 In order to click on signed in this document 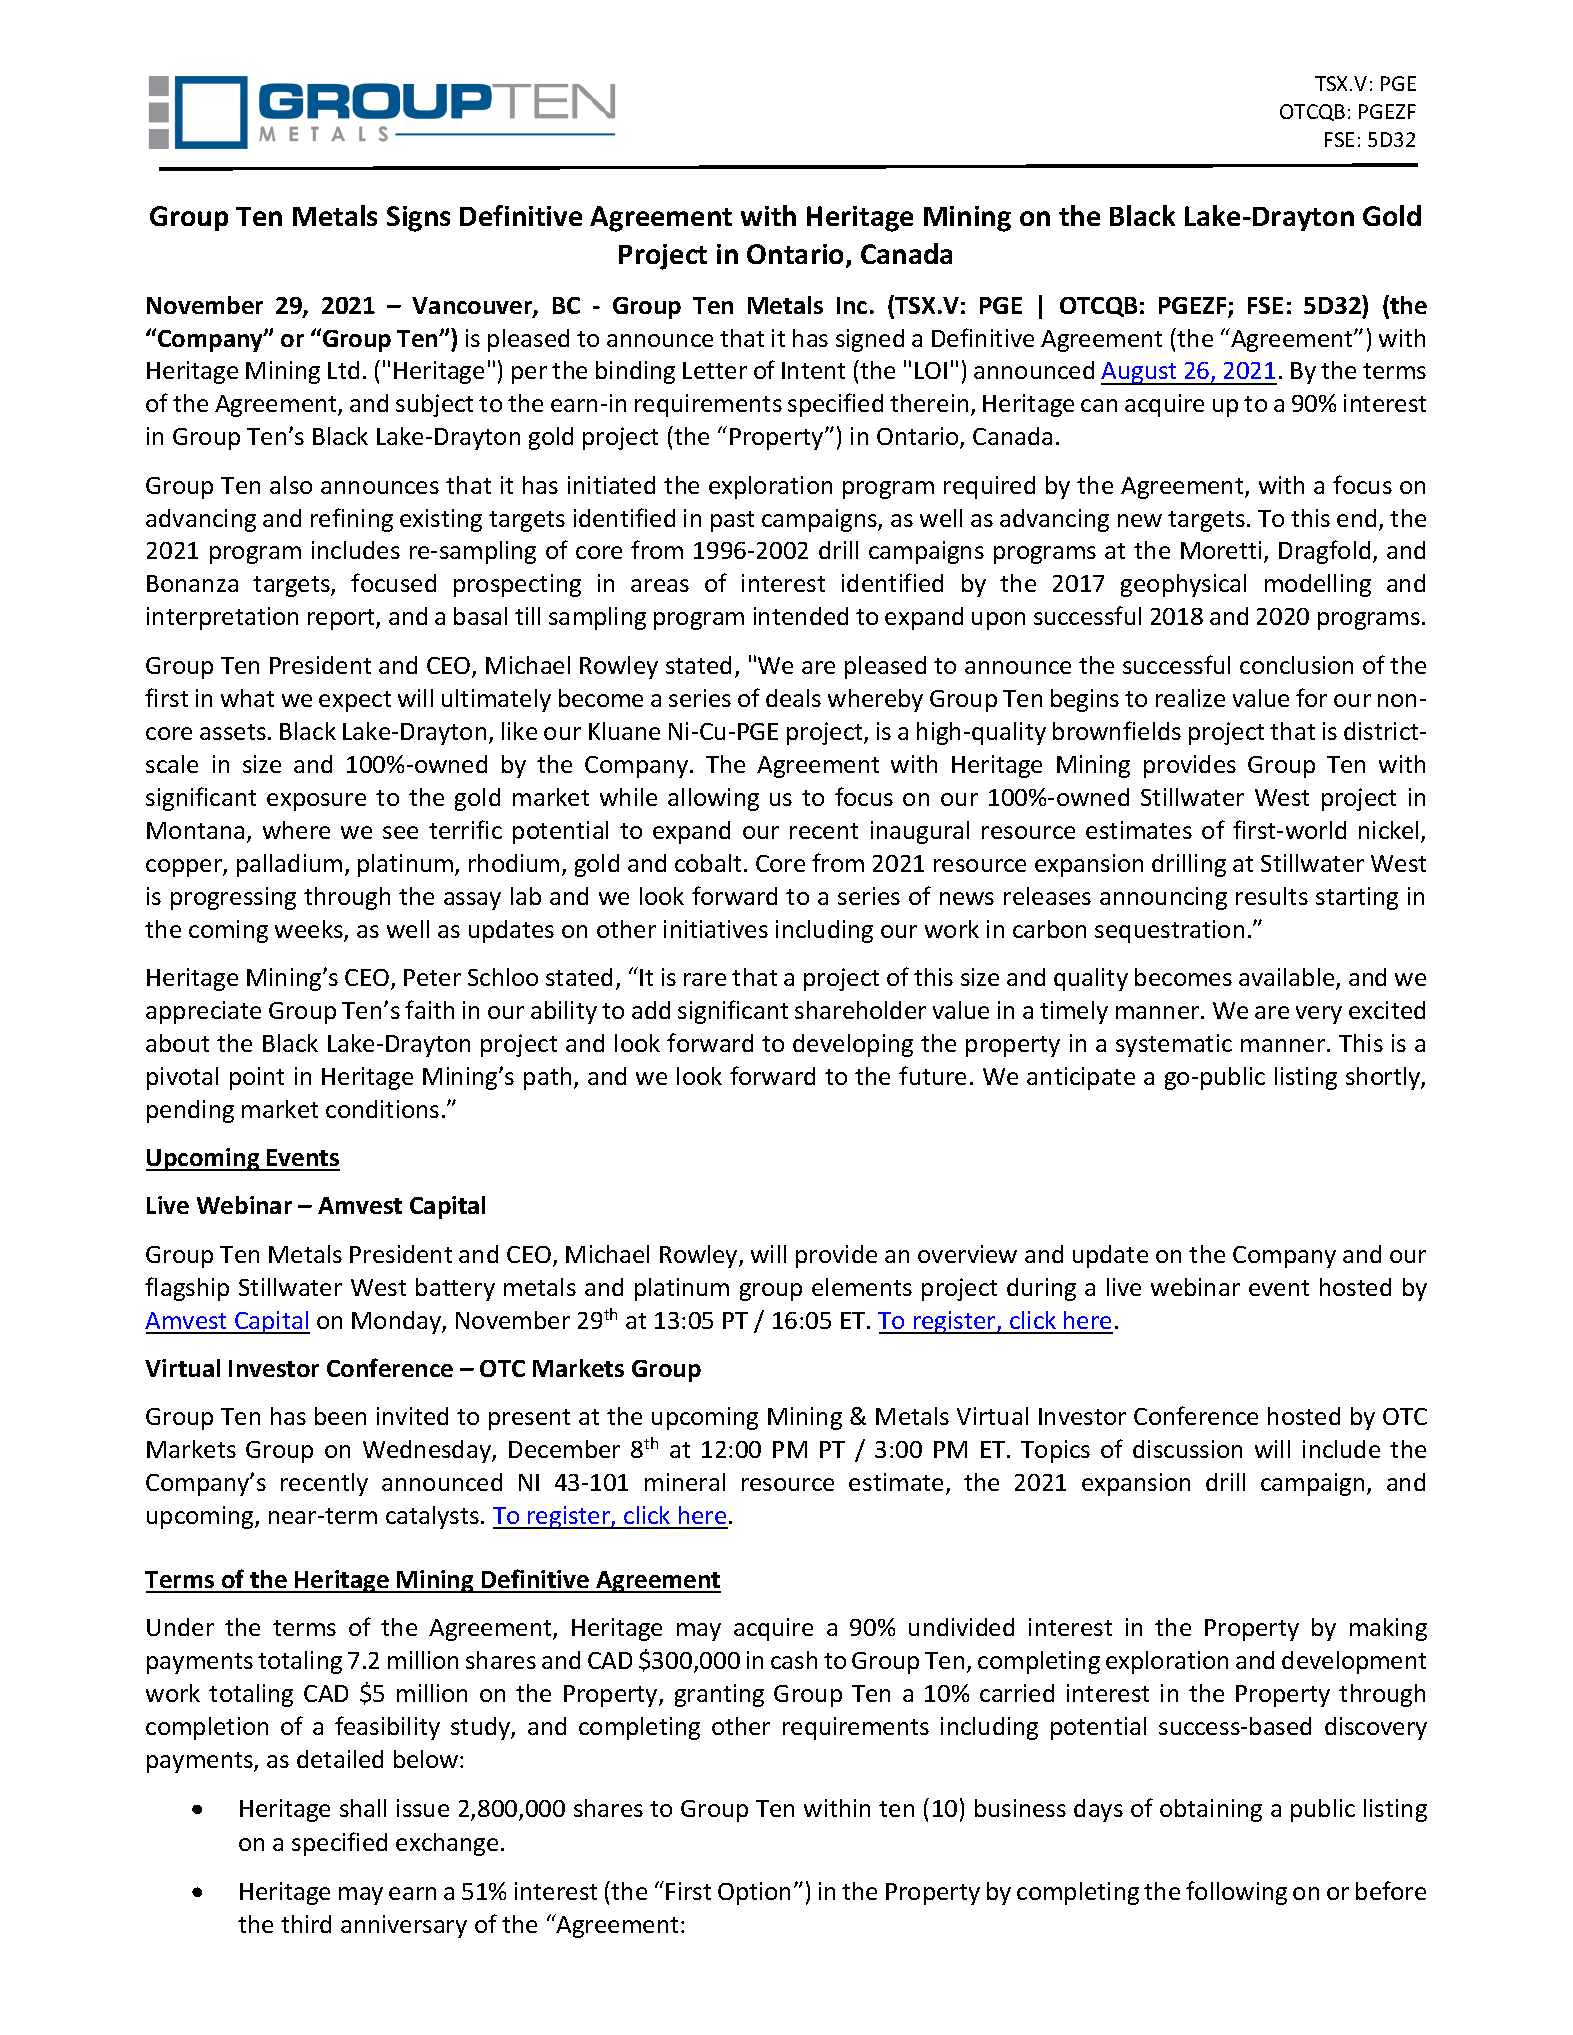, I will do `click(870, 340)`.
